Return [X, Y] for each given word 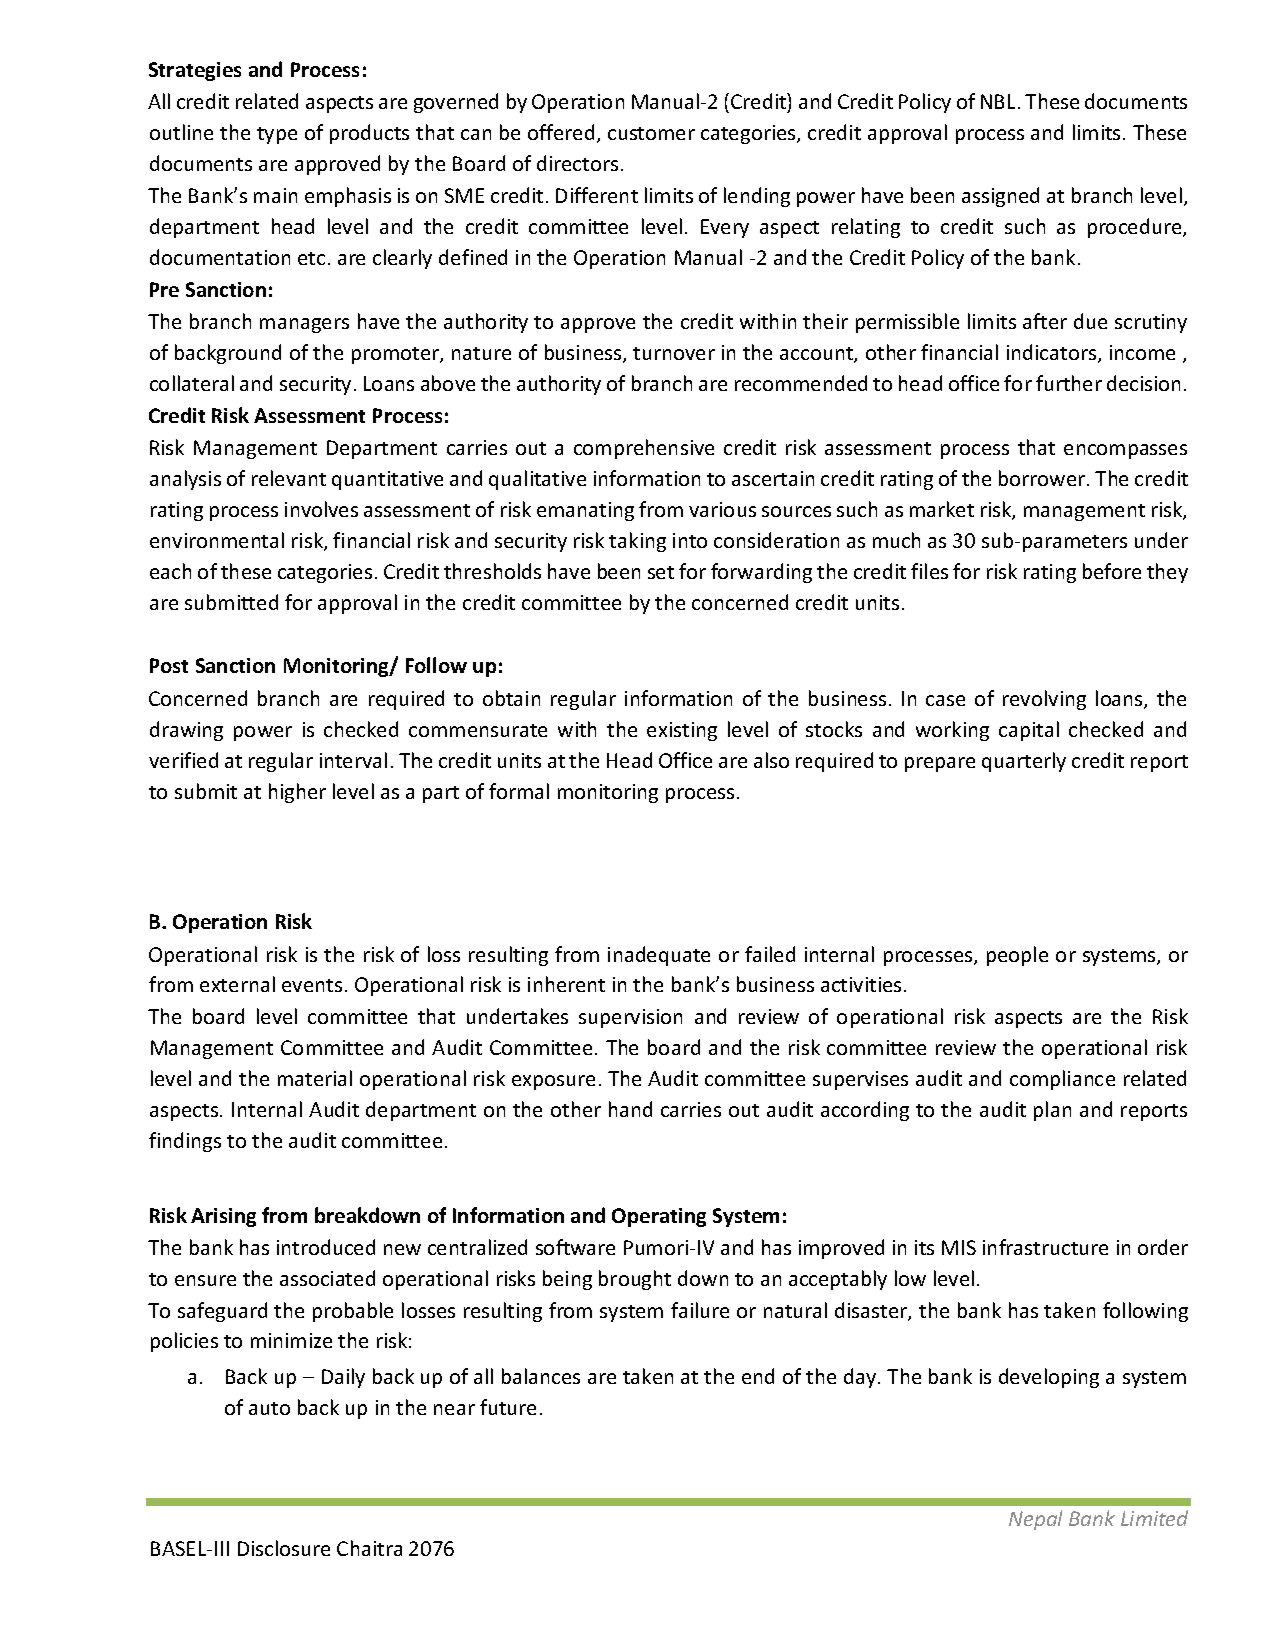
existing [682, 731]
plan [1052, 1111]
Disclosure [284, 1548]
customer [651, 133]
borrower [1043, 478]
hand [630, 1109]
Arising [223, 1217]
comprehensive [644, 449]
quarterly [1024, 762]
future [508, 1407]
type [277, 135]
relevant [289, 478]
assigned [1000, 197]
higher [297, 793]
